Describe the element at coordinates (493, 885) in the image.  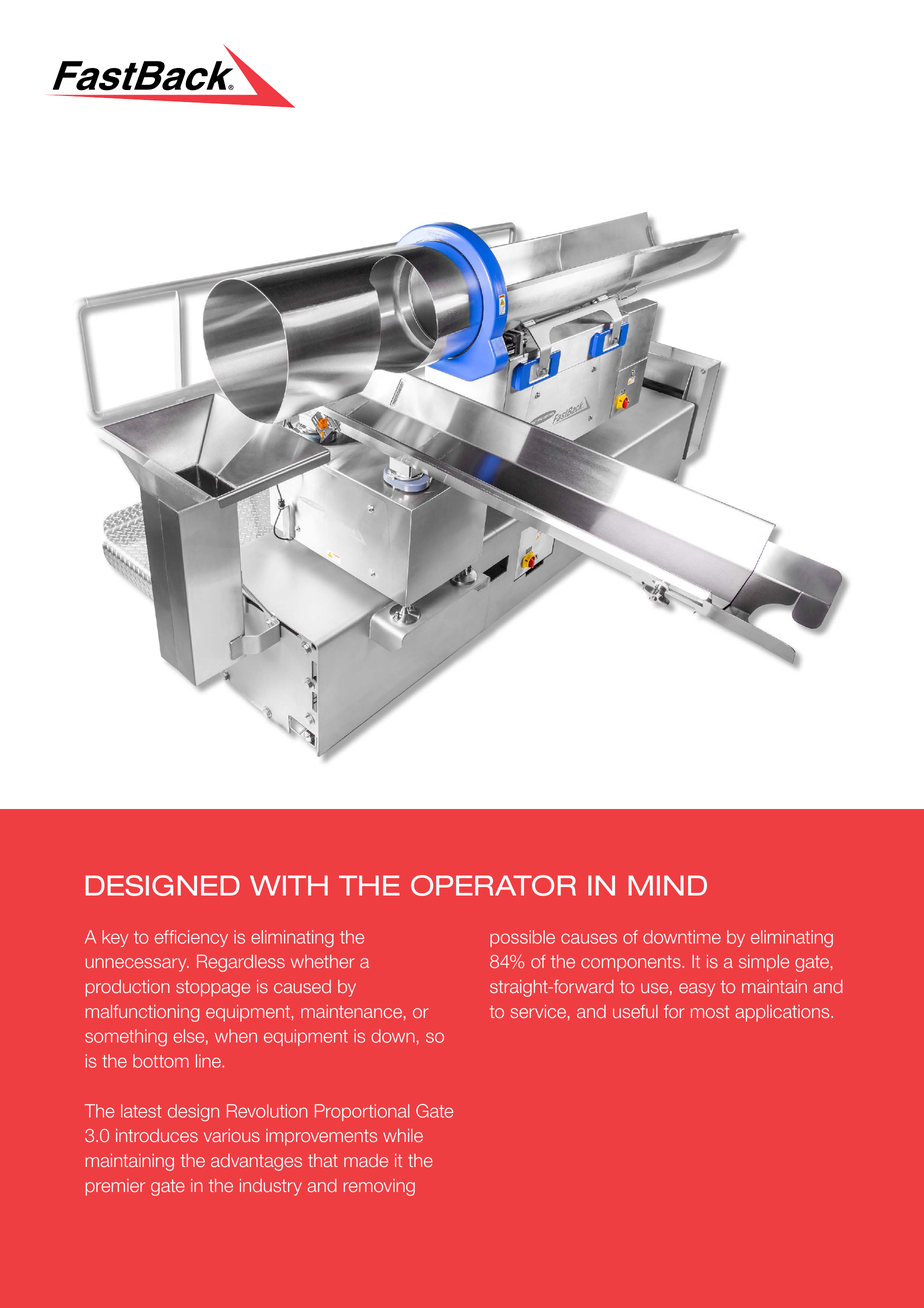
I see `OPERATOR` at that location.
